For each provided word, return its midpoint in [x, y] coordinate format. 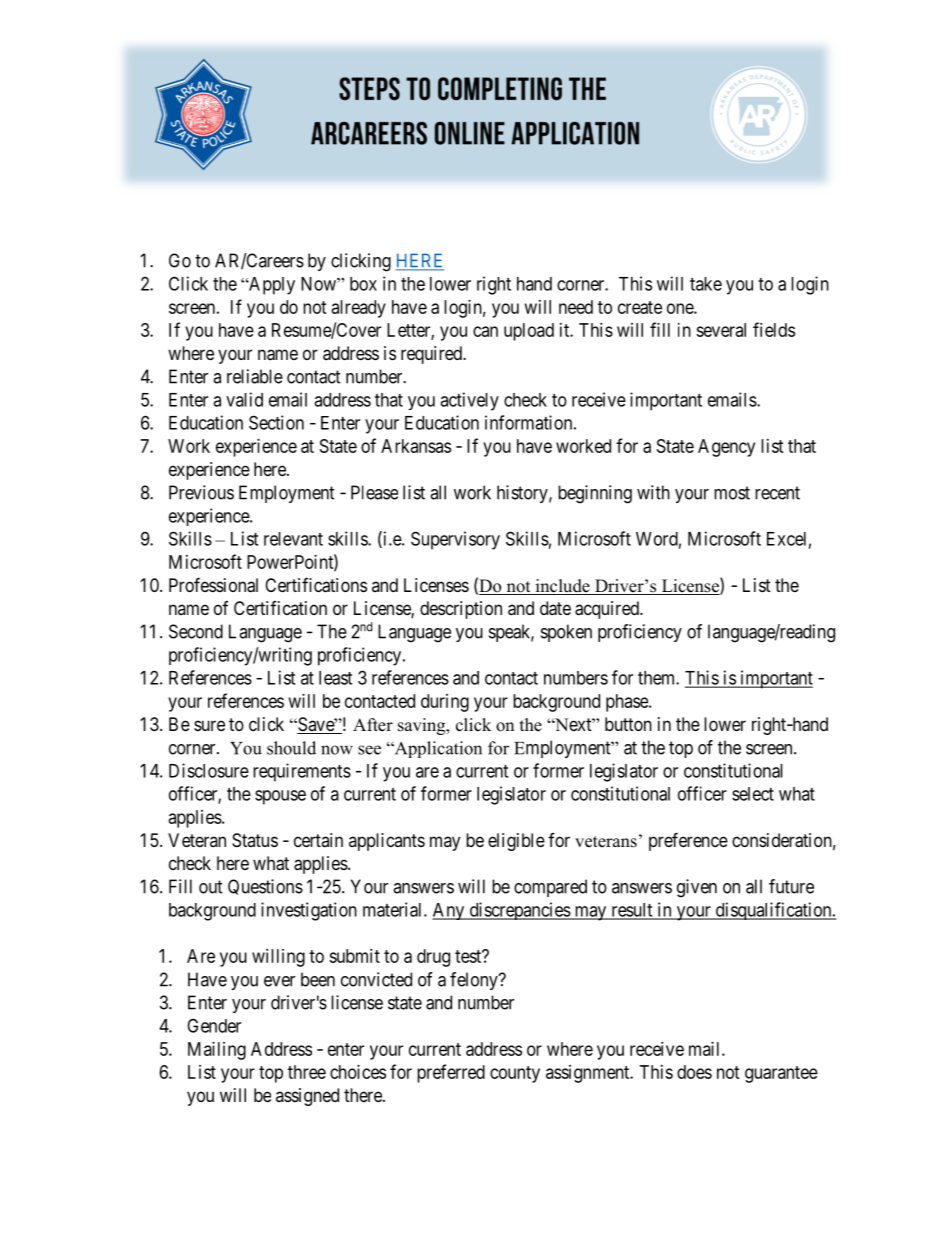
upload [529, 332]
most [732, 493]
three [307, 1072]
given [697, 888]
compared [550, 888]
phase [628, 703]
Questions [265, 887]
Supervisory [455, 540]
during [445, 703]
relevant [293, 539]
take [706, 284]
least [335, 678]
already [359, 309]
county [515, 1074]
